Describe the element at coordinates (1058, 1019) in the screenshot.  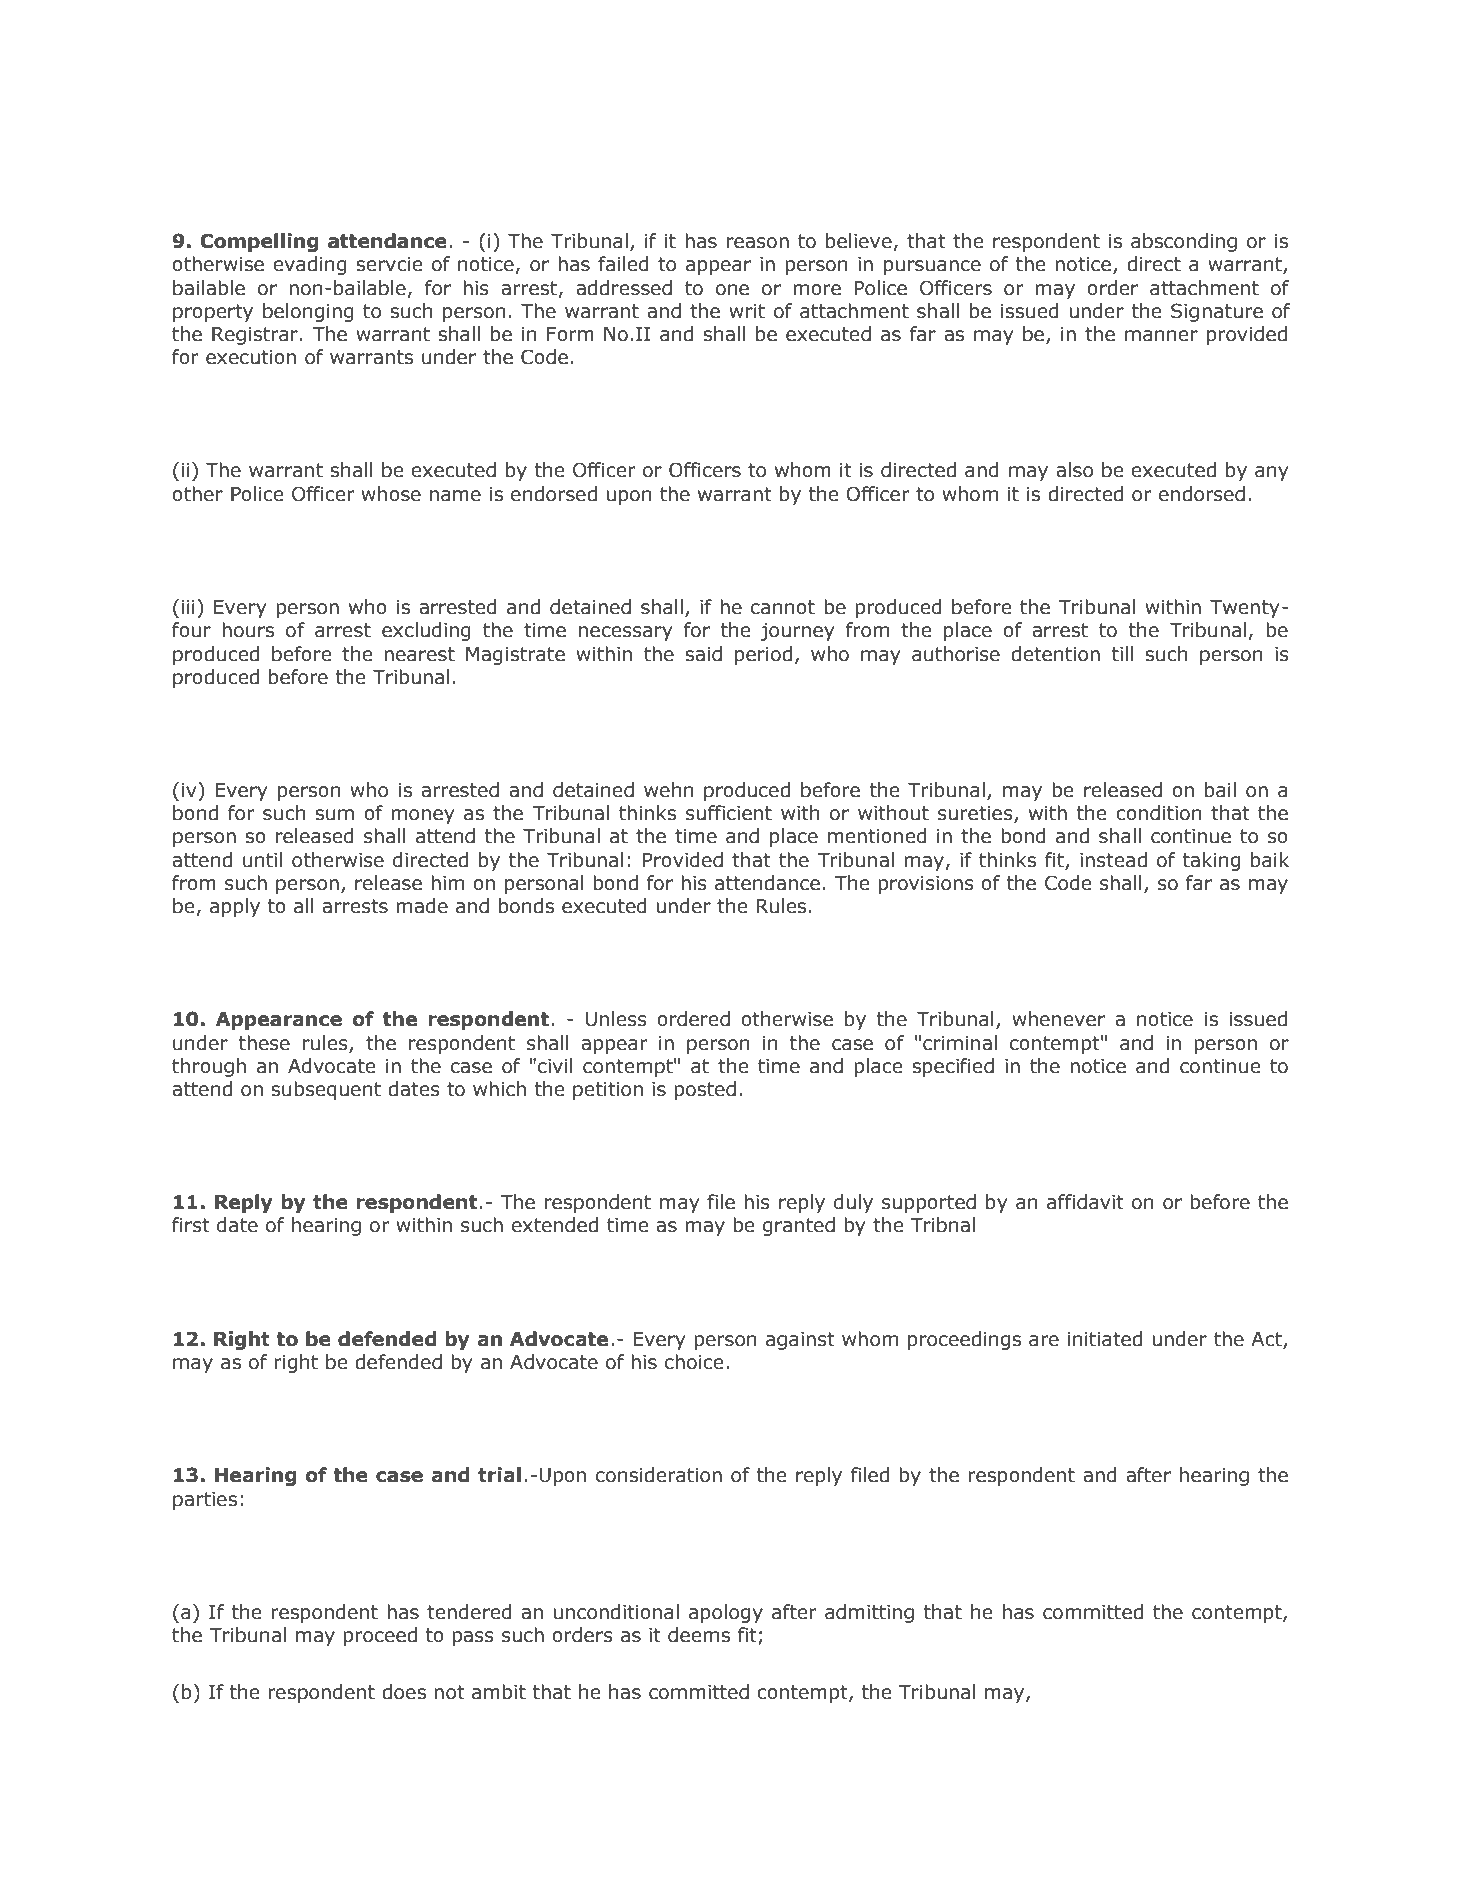
I see `whenever` at that location.
